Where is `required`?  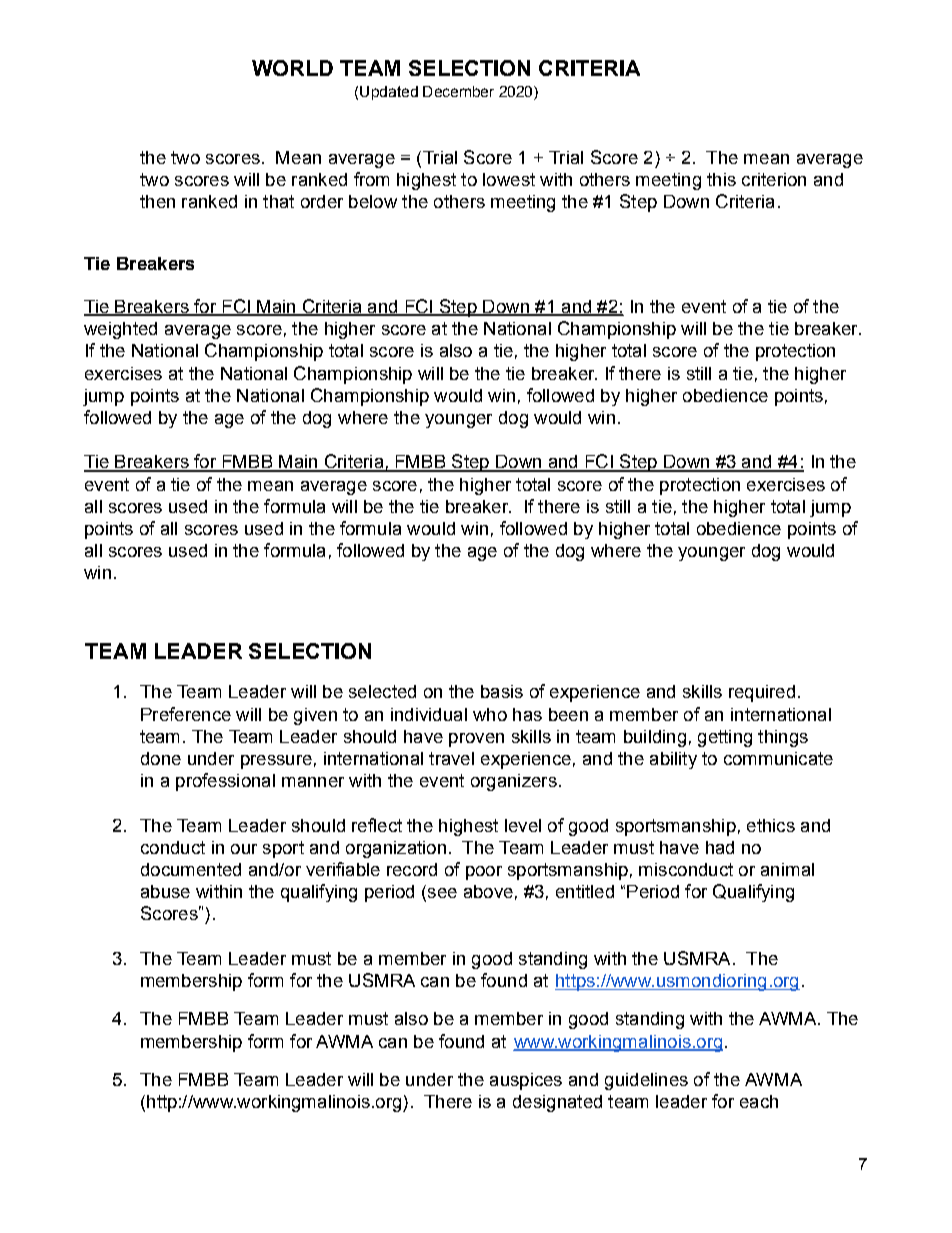
required is located at coordinates (762, 693).
